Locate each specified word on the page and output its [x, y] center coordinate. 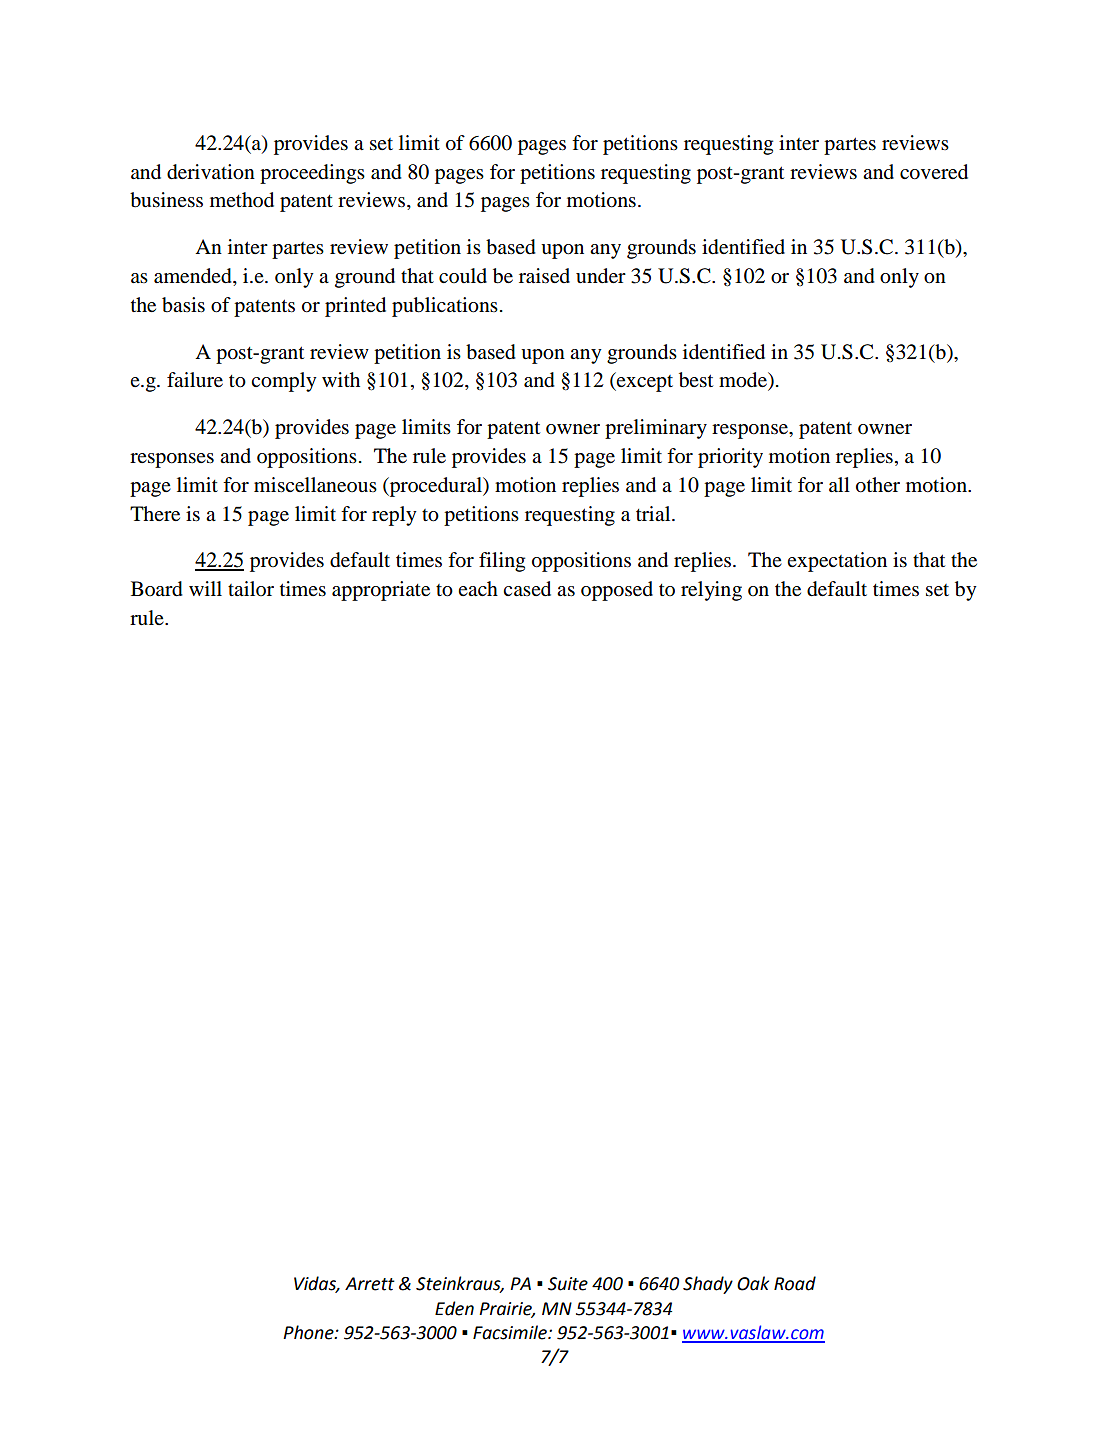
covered [934, 172]
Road [795, 1283]
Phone [309, 1332]
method [242, 200]
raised [544, 276]
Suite [568, 1284]
